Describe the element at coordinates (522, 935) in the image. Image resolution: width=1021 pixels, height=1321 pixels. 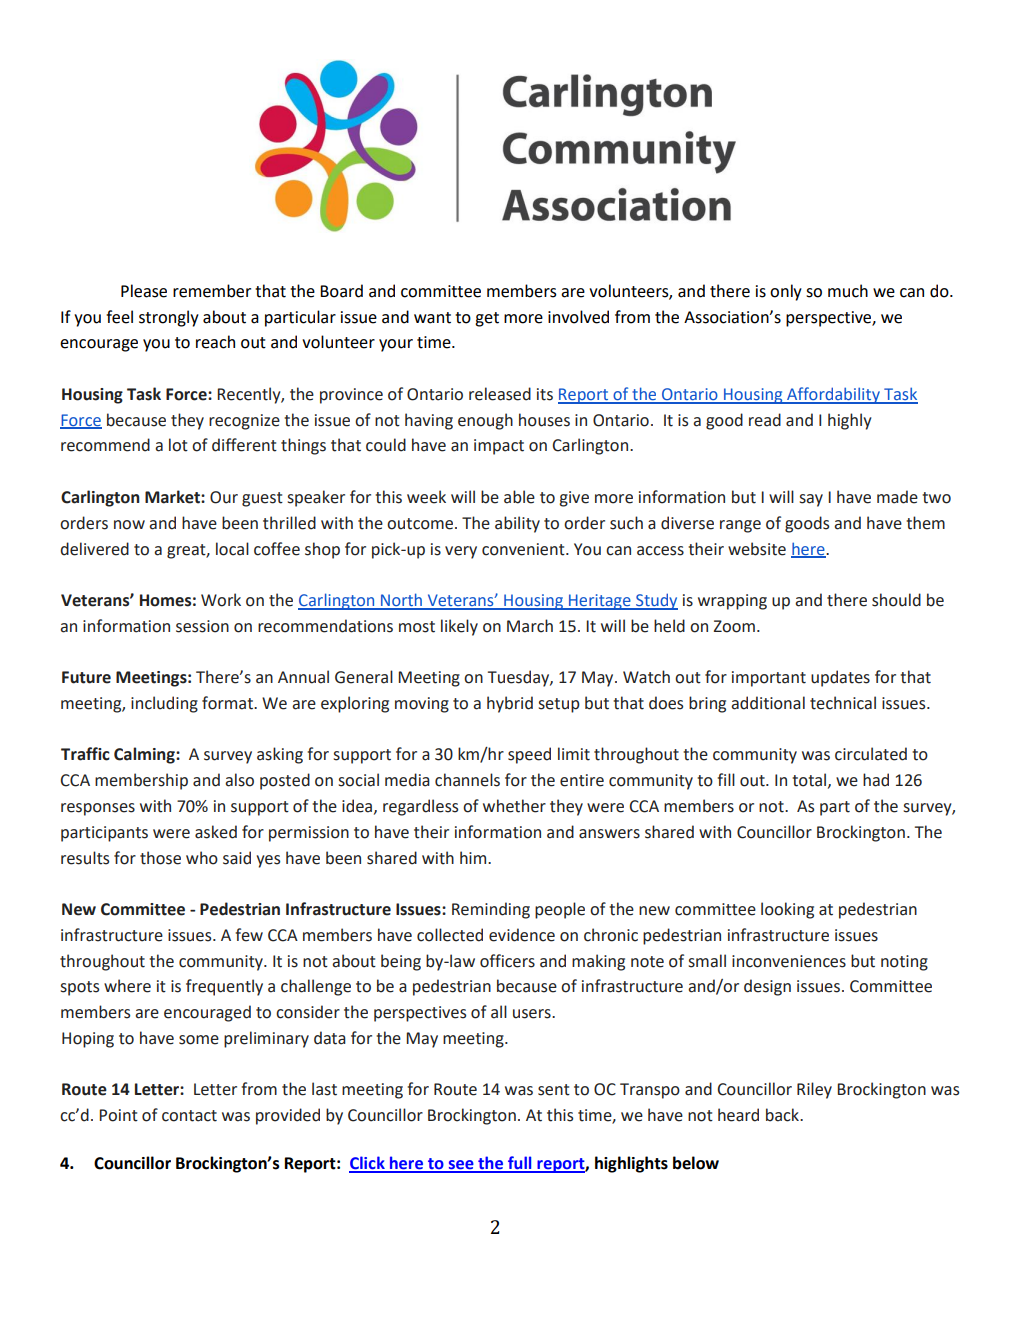
I see `evidence` at that location.
